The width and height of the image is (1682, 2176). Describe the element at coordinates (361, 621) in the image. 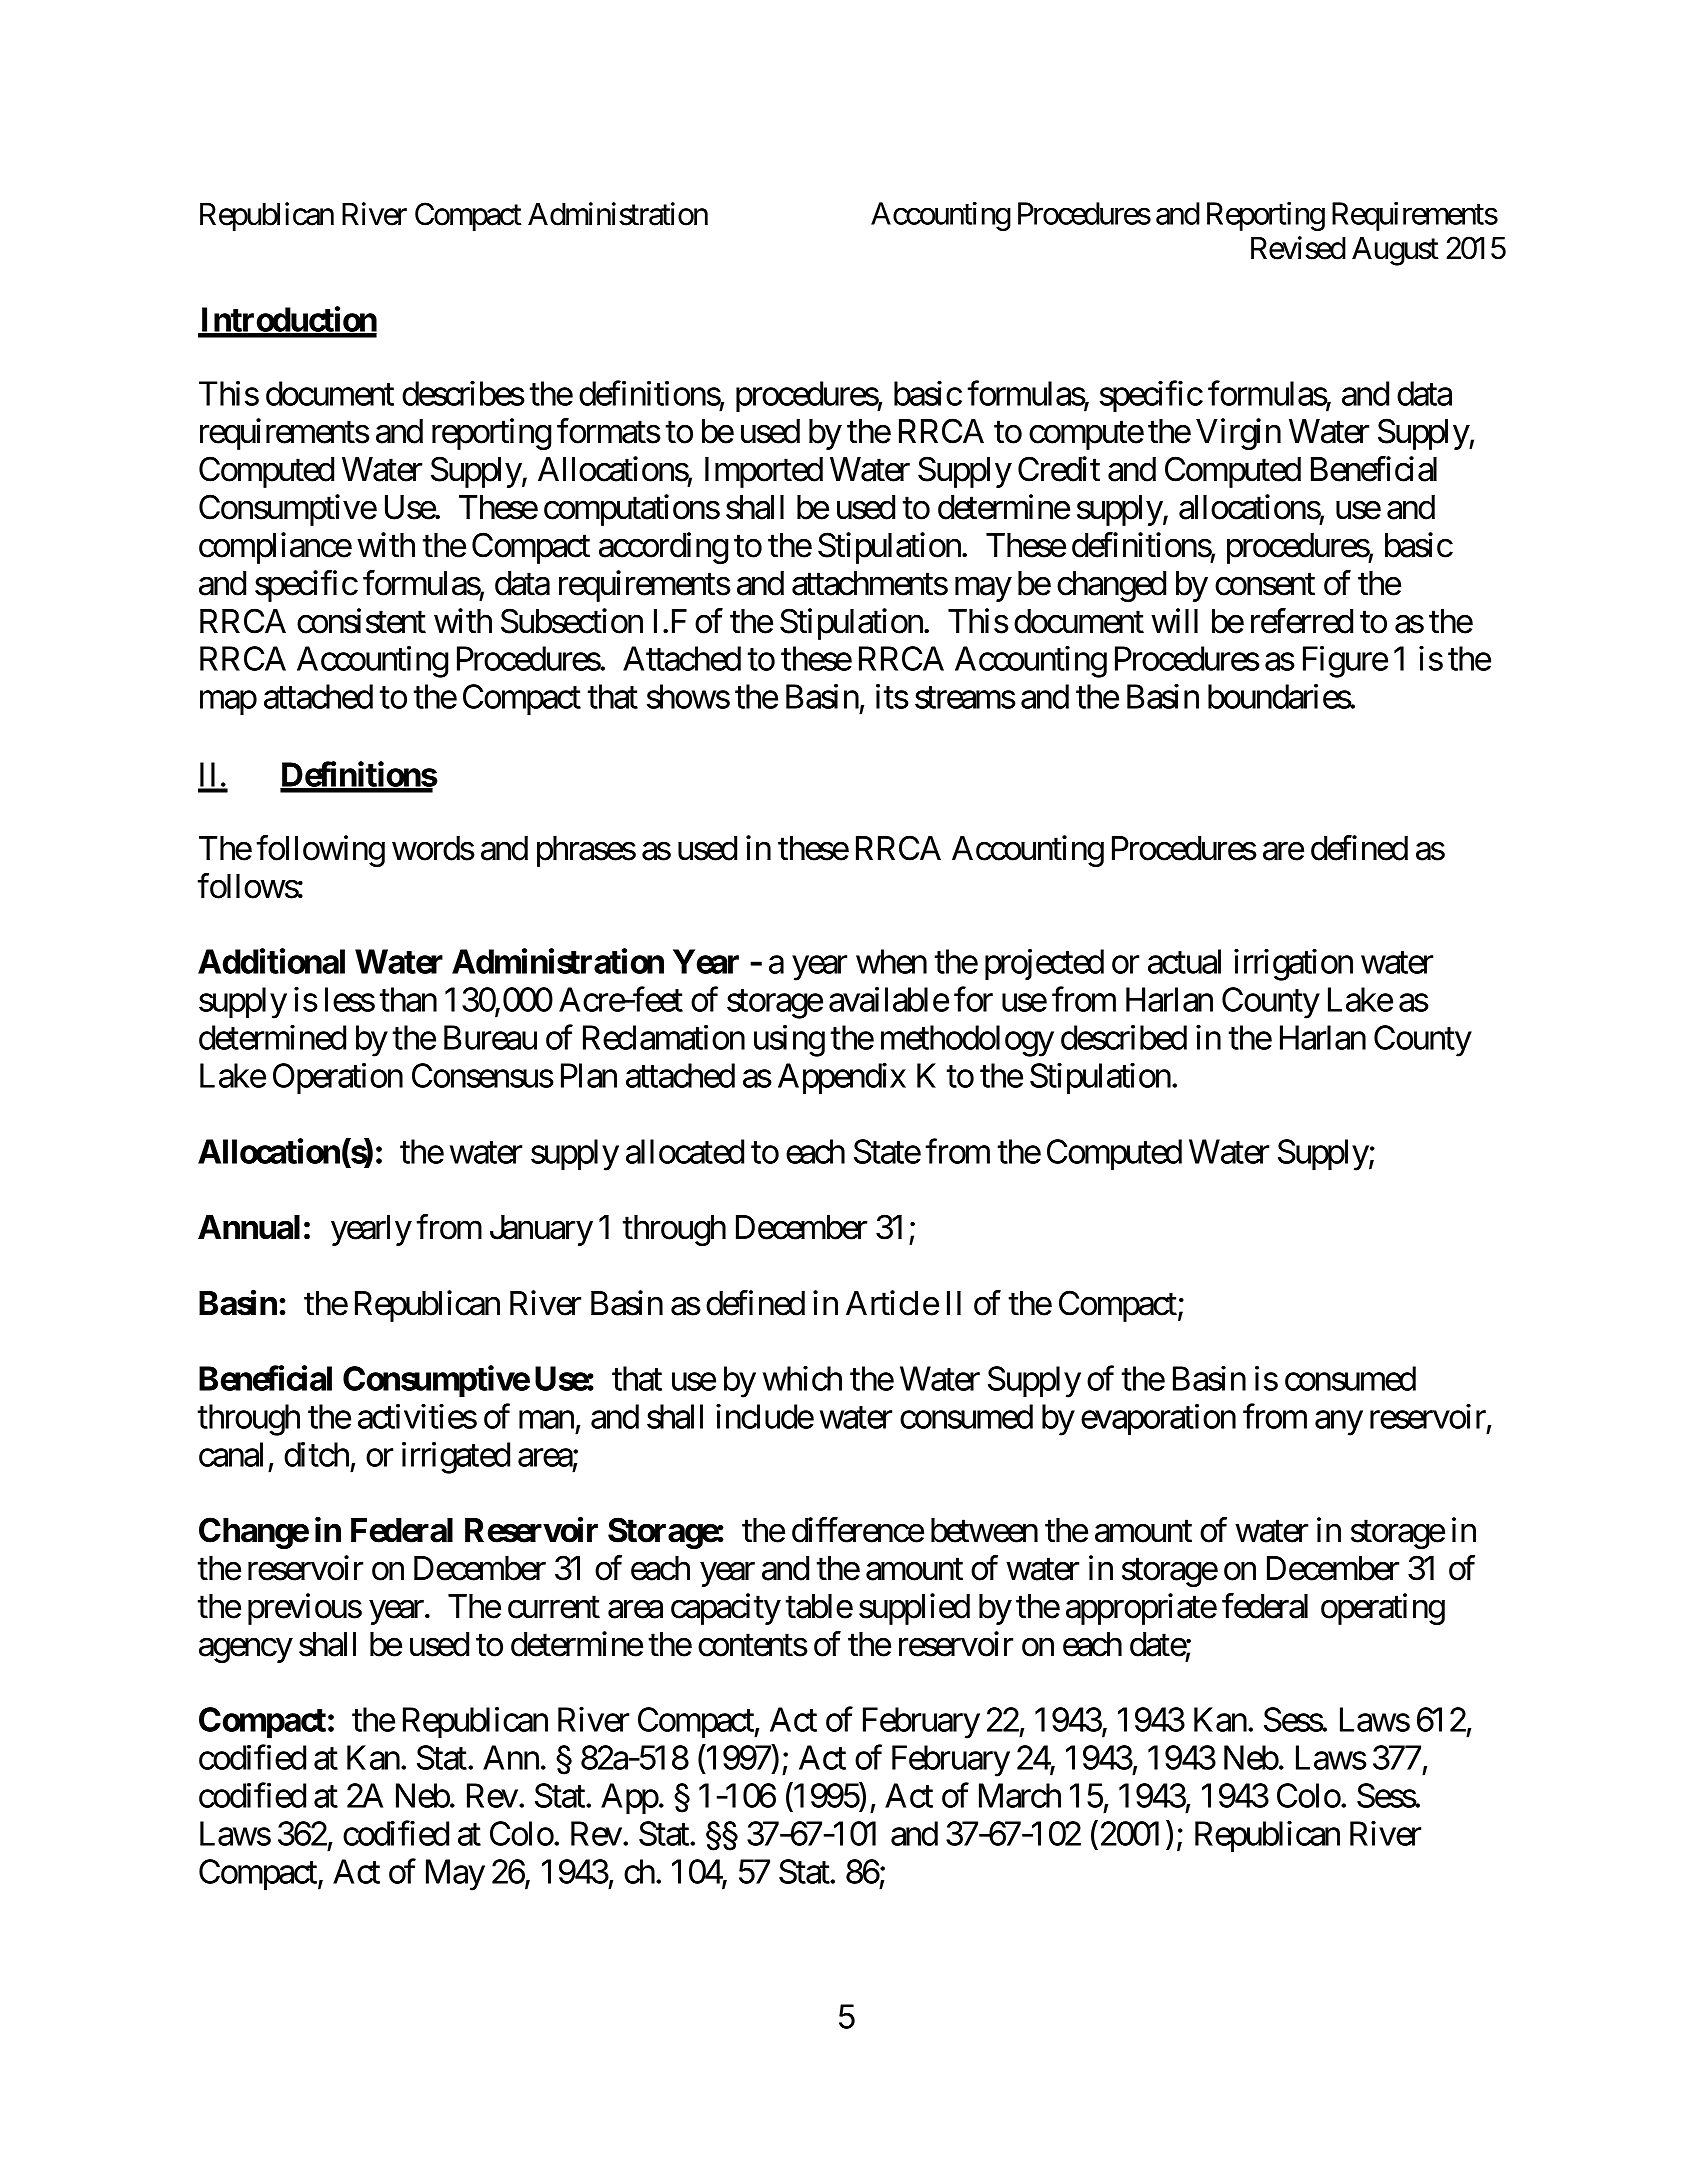

I see `consistent` at that location.
